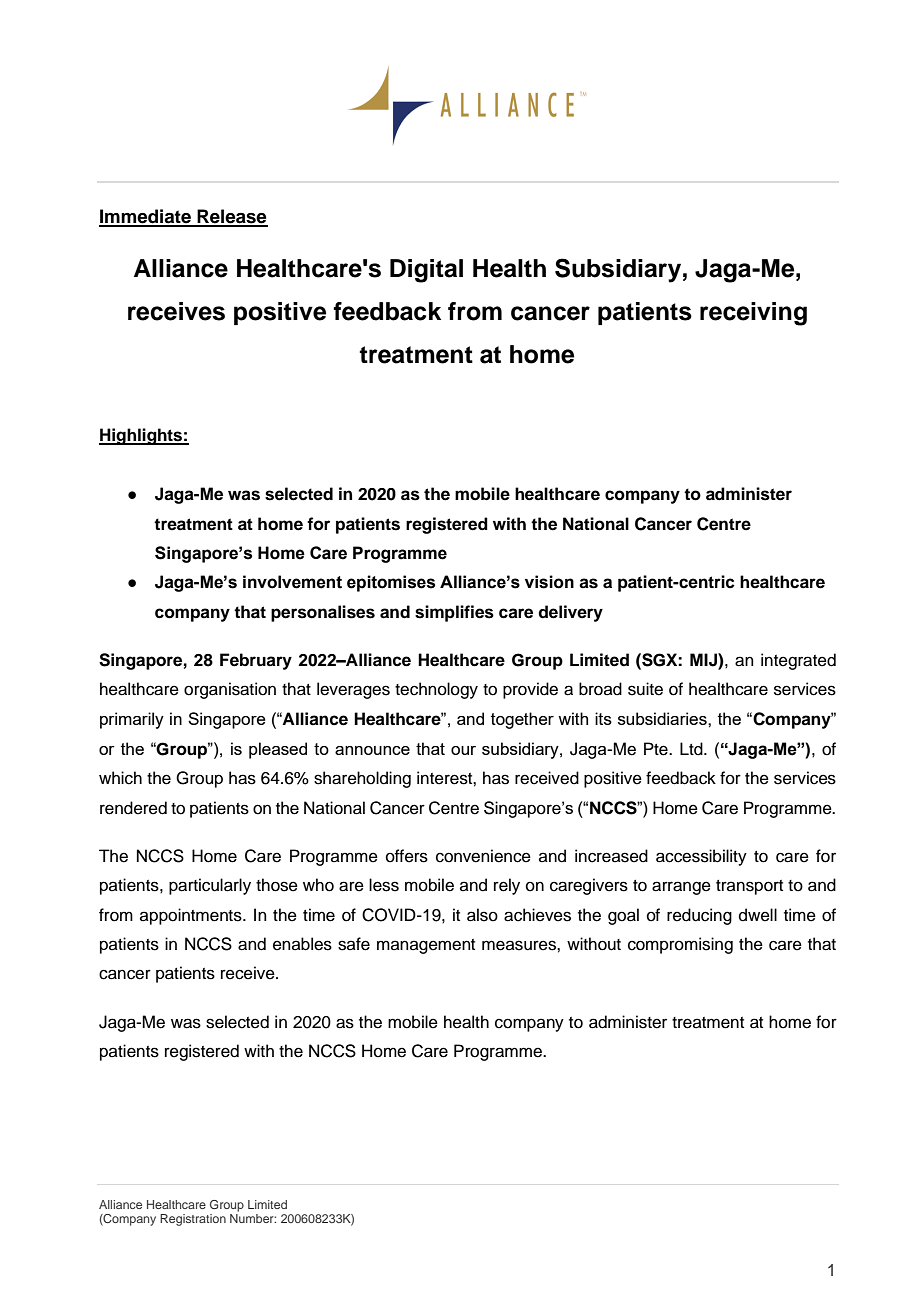 The height and width of the page is (1308, 924). I want to click on simplifies, so click(454, 613).
